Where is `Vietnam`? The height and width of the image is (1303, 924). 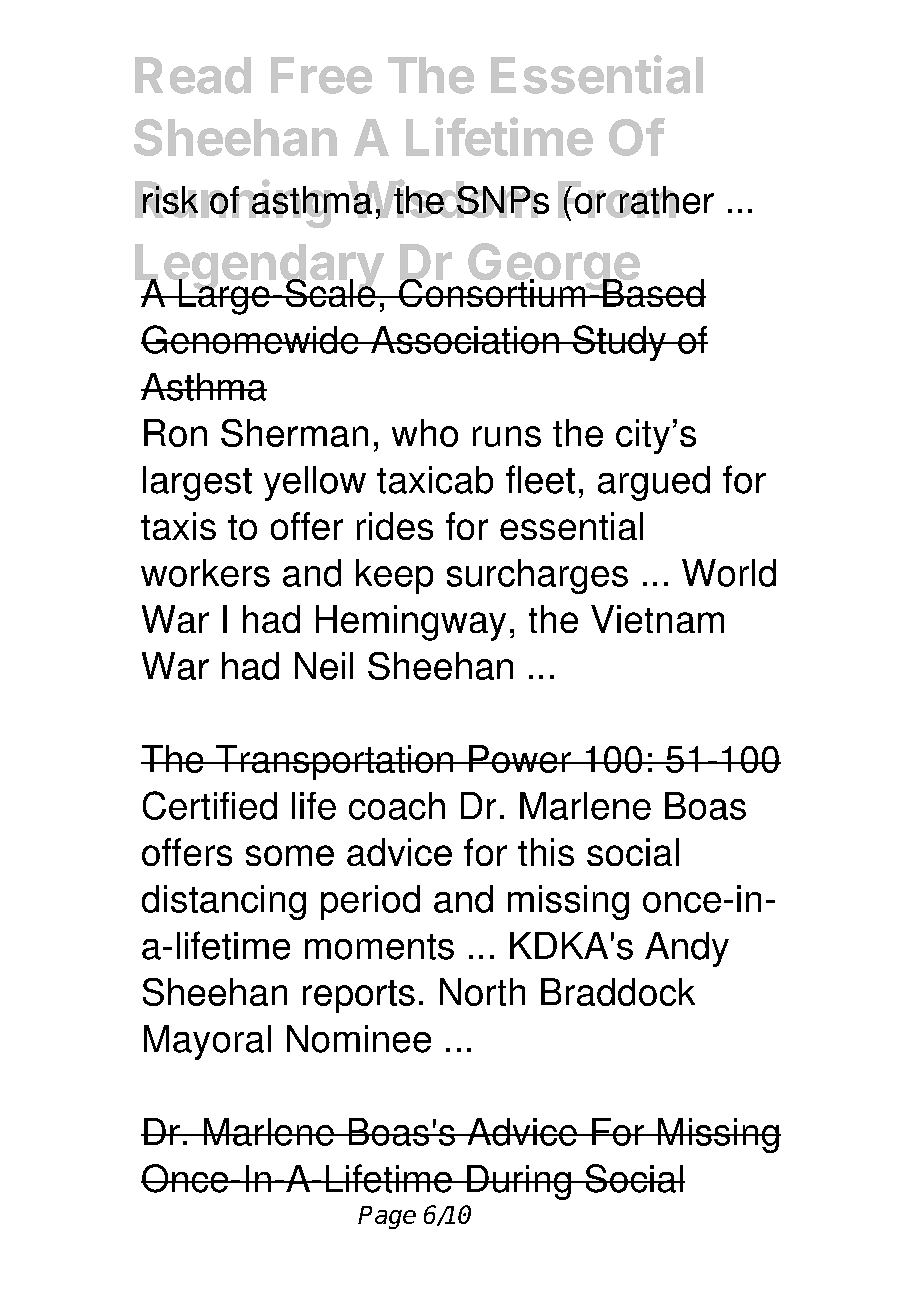 Vietnam is located at coordinates (657, 619).
